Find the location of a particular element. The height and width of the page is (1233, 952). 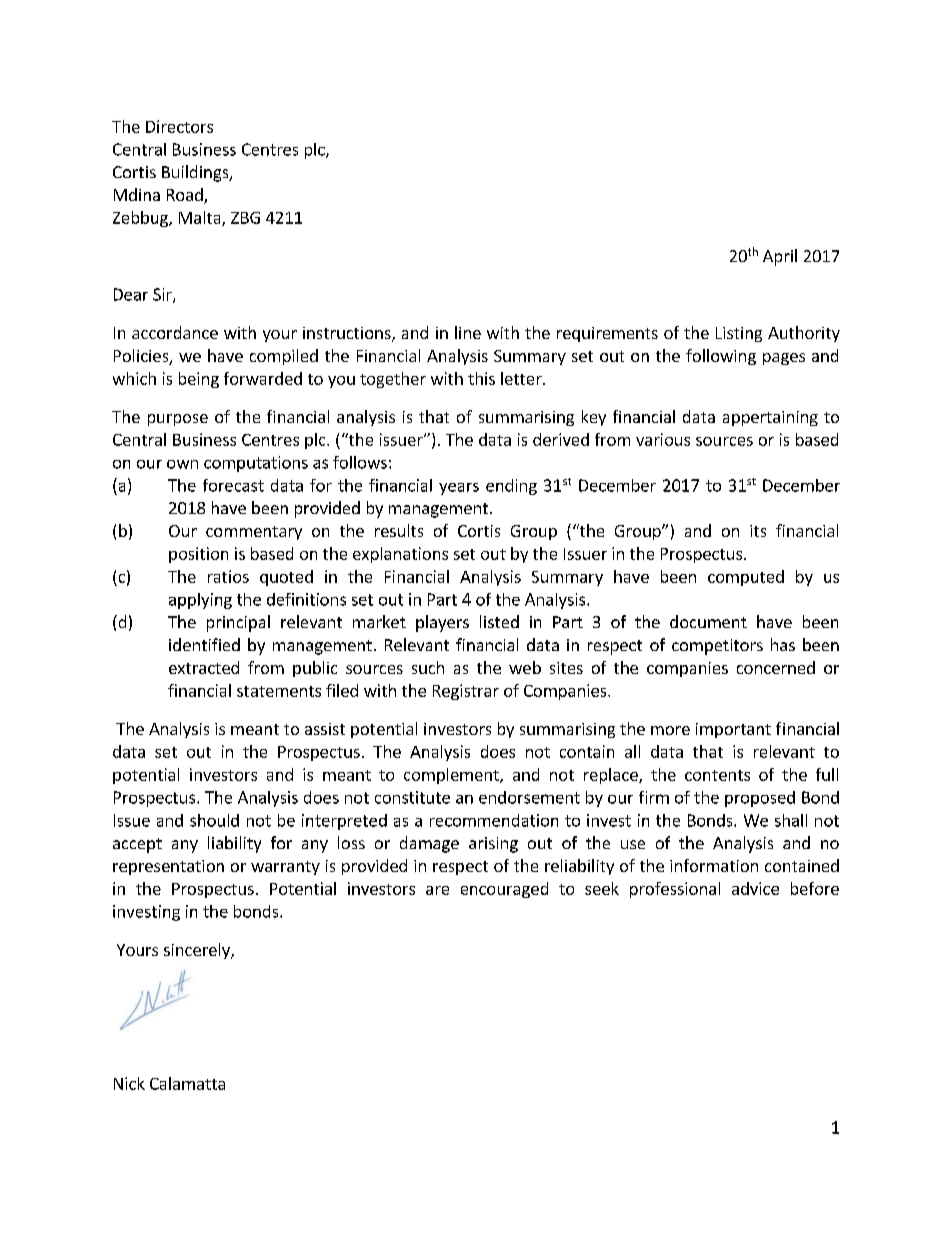

encouraged is located at coordinates (504, 890).
